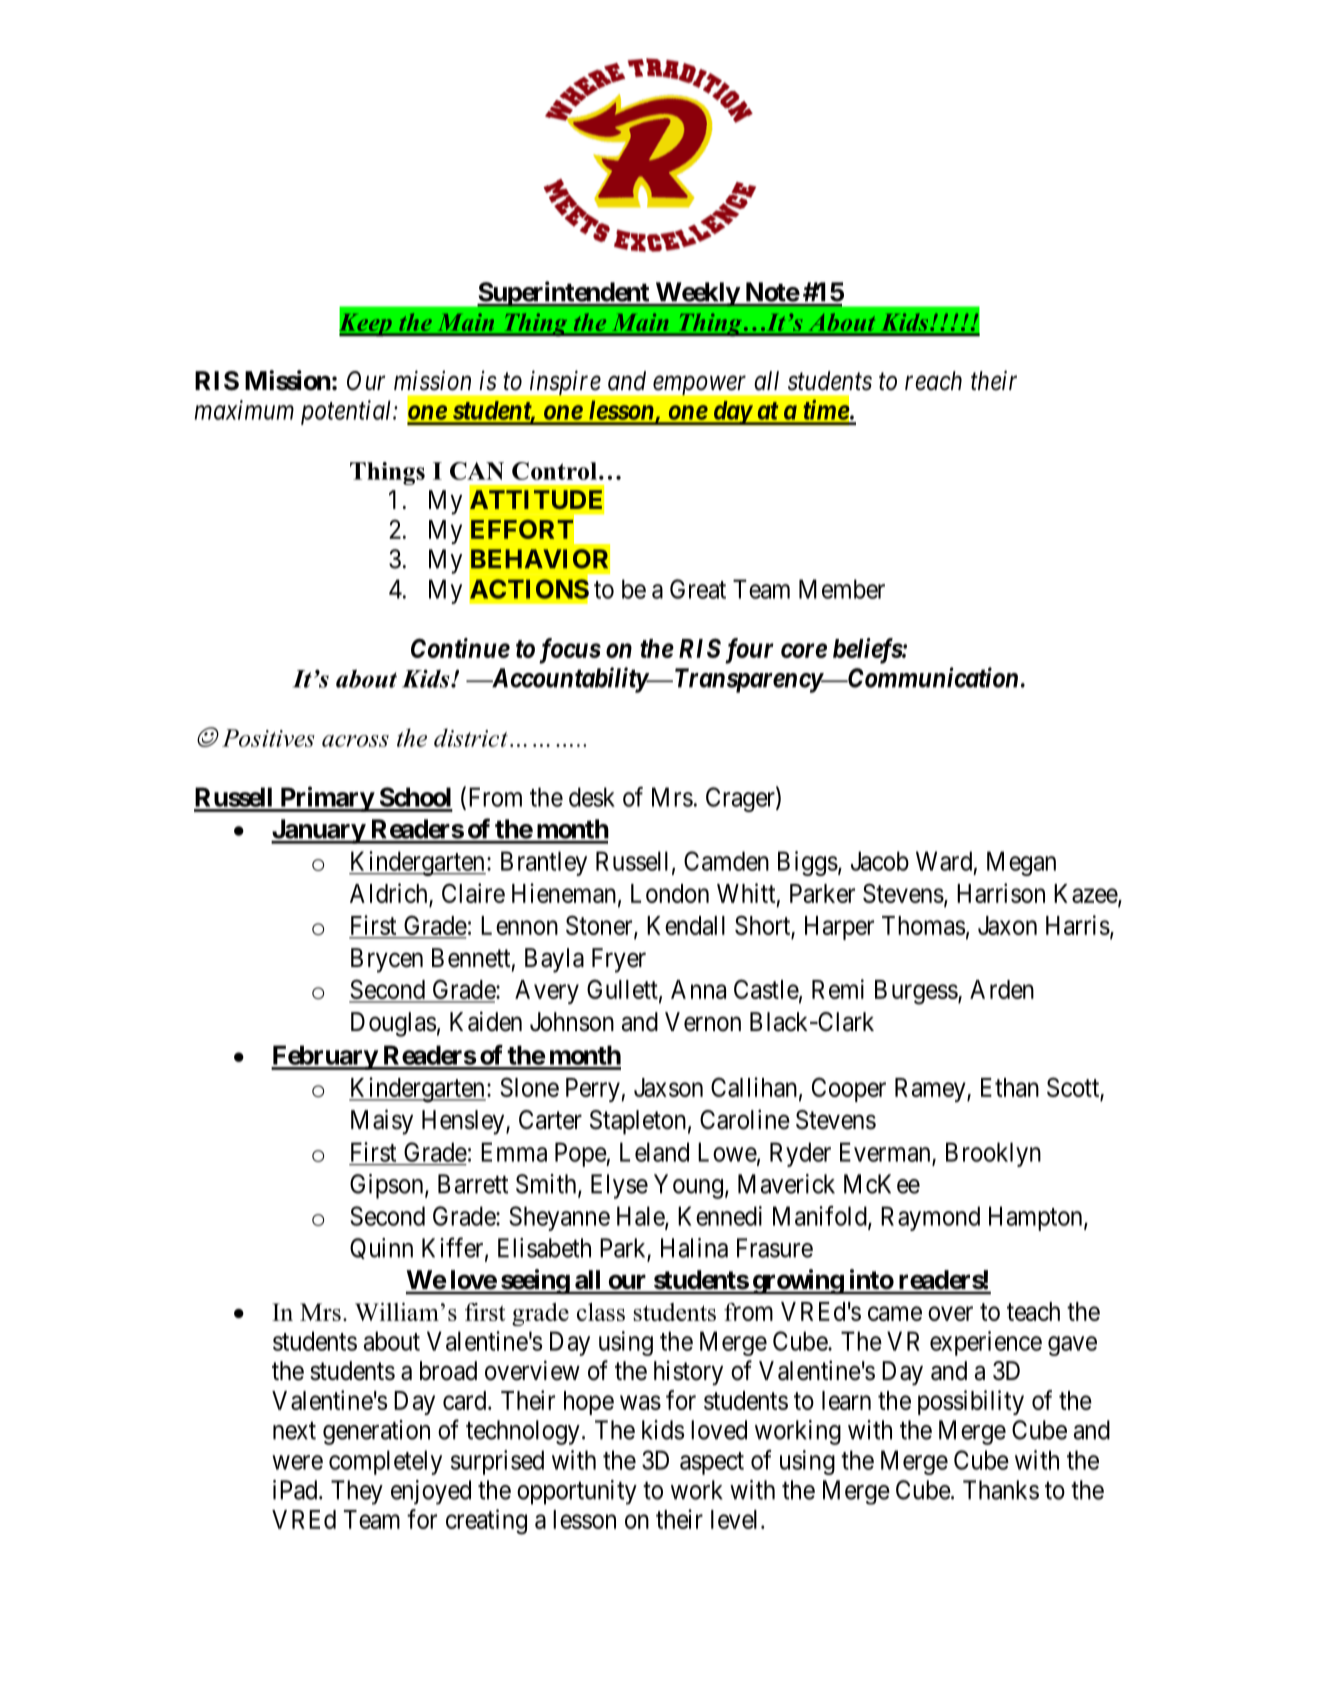 This document has height=1706, width=1319. Describe the element at coordinates (244, 410) in the document. I see `maximum` at that location.
